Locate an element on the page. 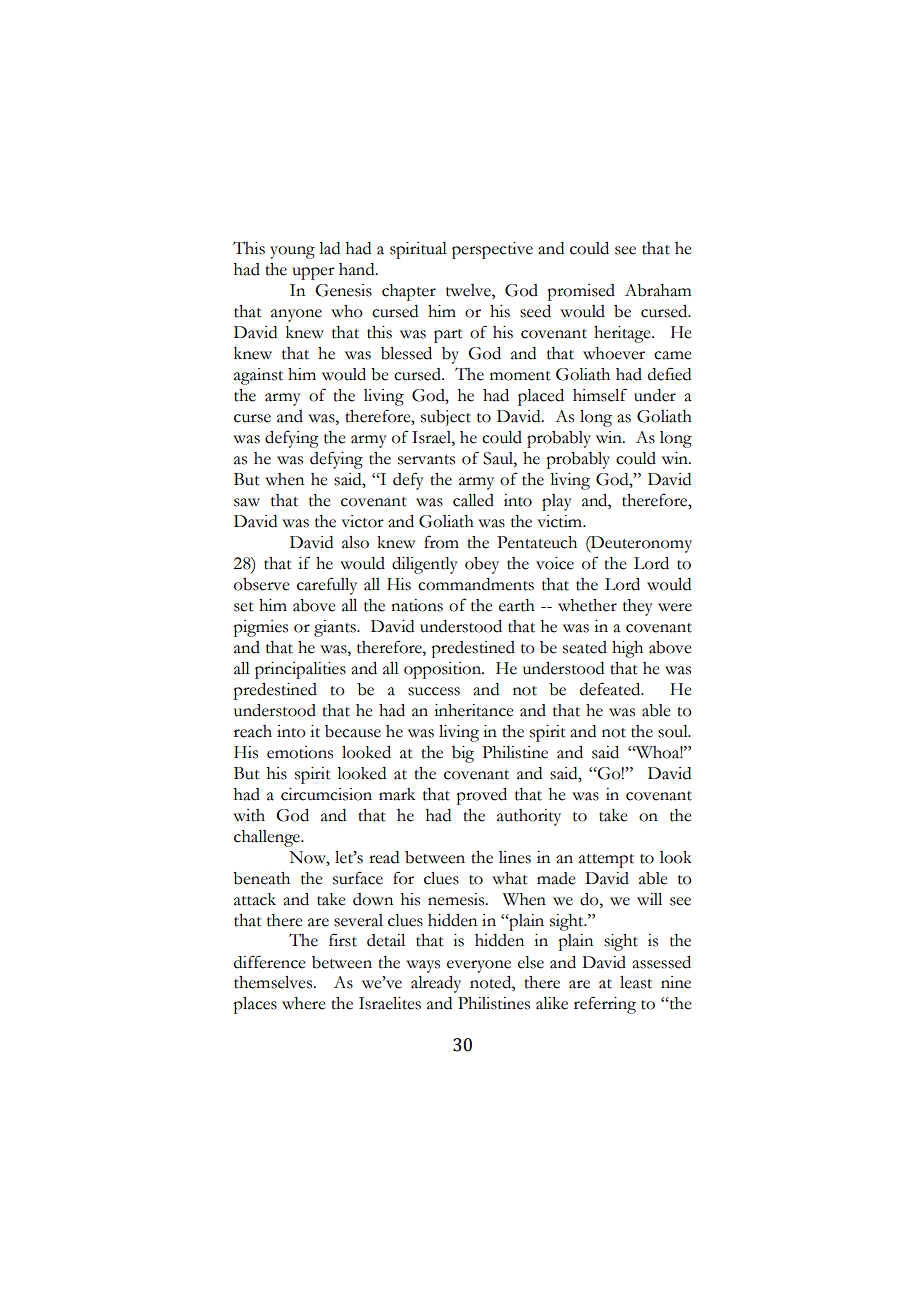 The height and width of the page is (1308, 924). circumcision is located at coordinates (326, 794).
